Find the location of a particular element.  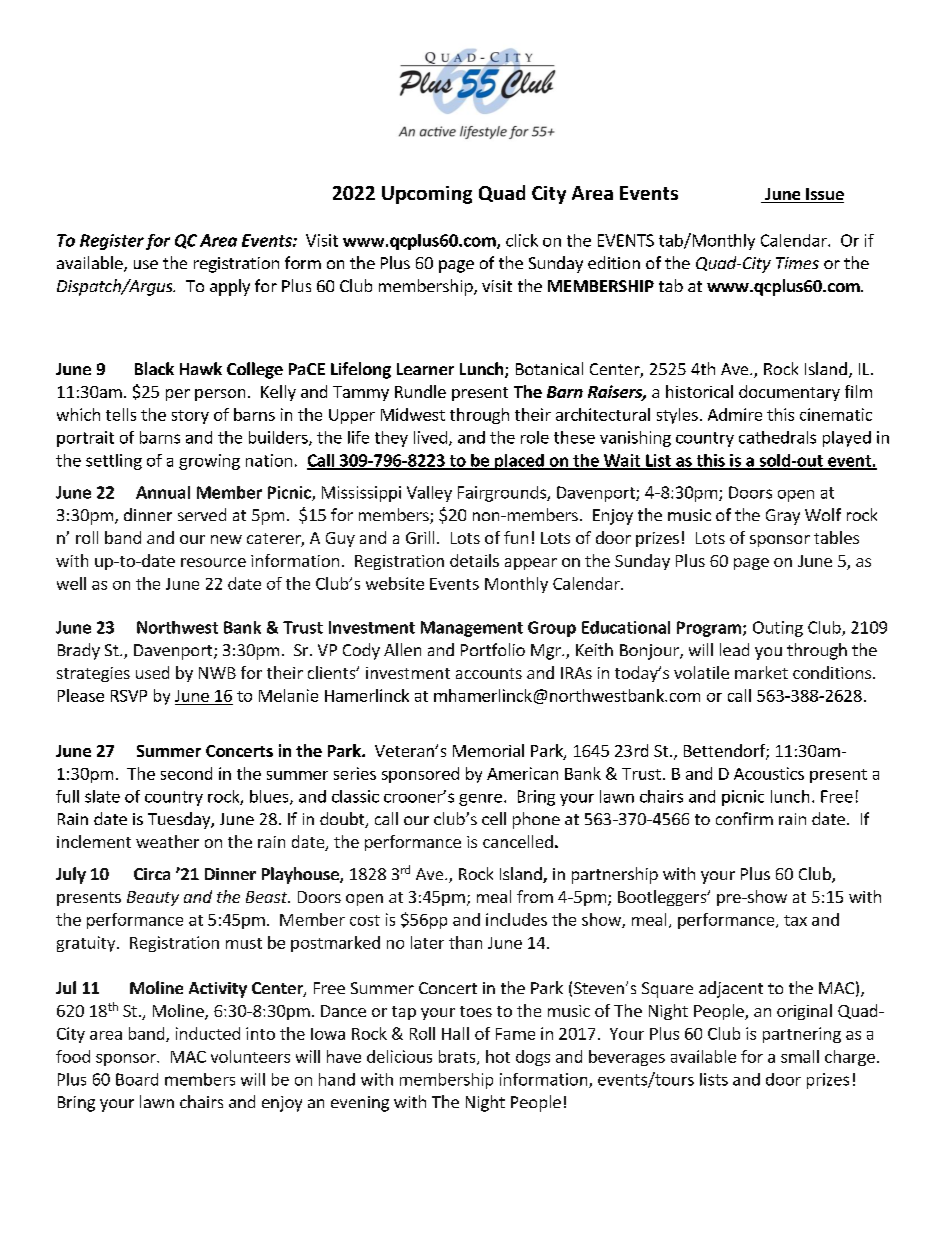

small is located at coordinates (800, 1056).
